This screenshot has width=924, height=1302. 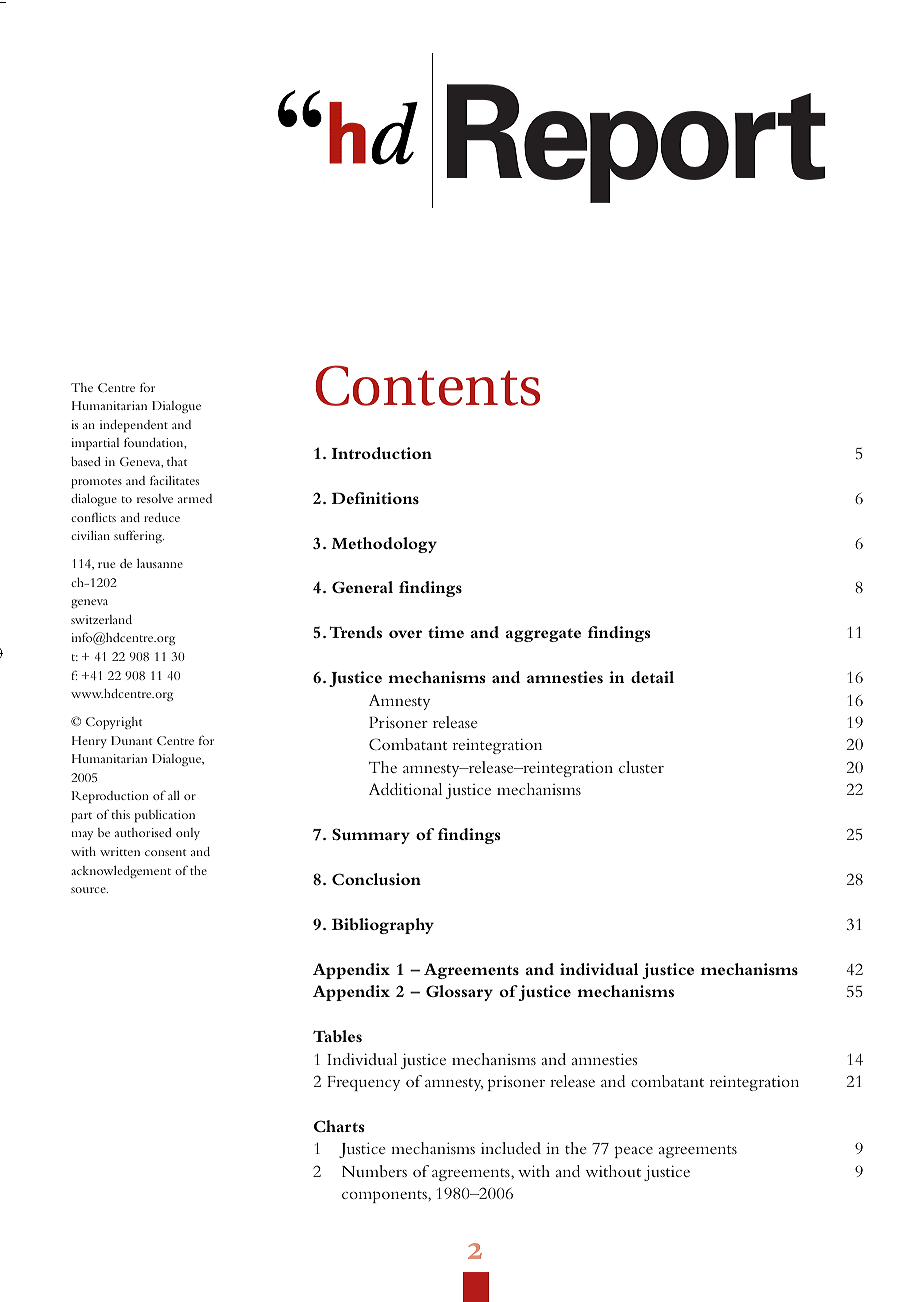 What do you see at coordinates (143, 832) in the screenshot?
I see `authorised` at bounding box center [143, 832].
